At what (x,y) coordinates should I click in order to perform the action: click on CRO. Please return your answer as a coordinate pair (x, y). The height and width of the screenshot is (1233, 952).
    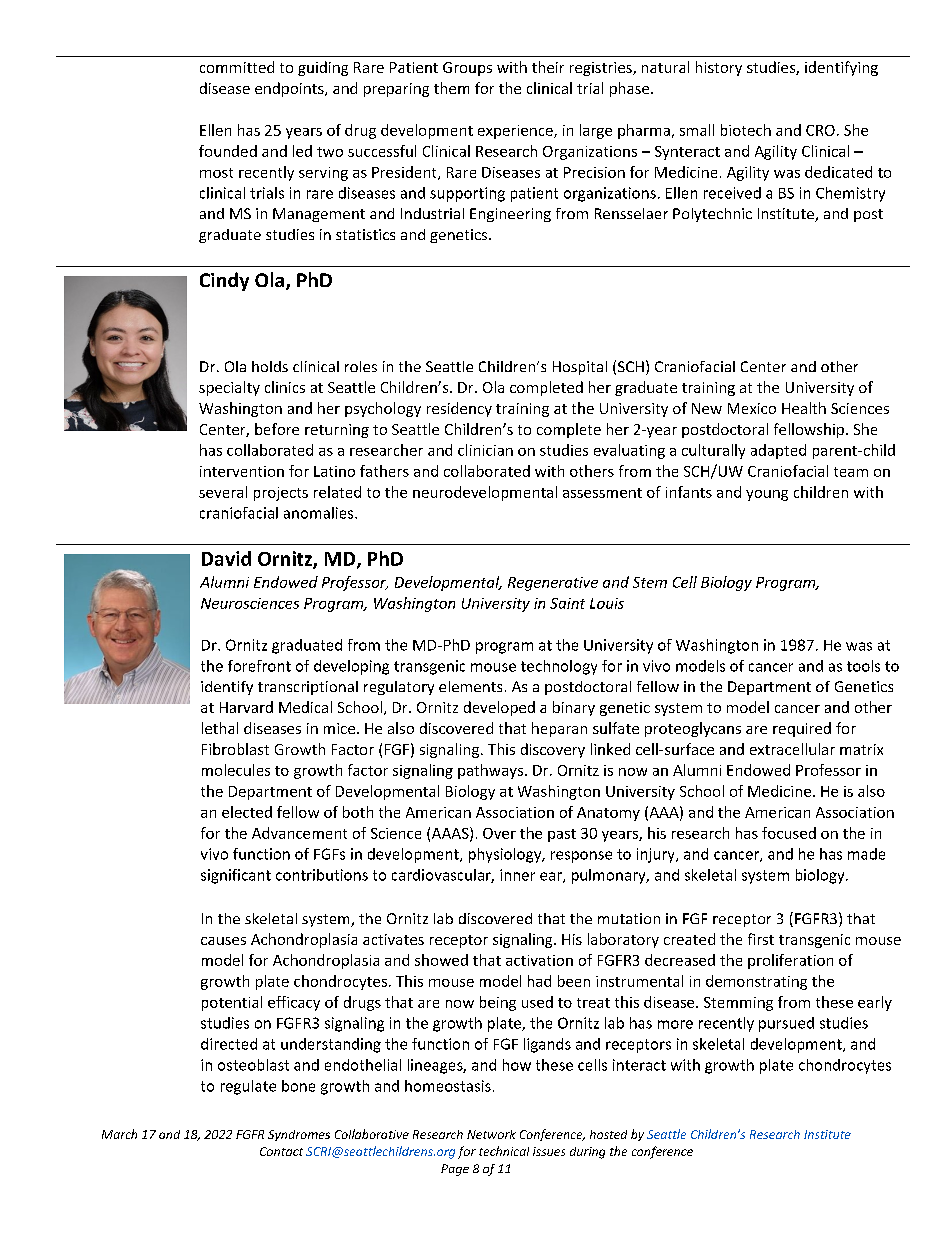
    Looking at the image, I should click on (820, 130).
